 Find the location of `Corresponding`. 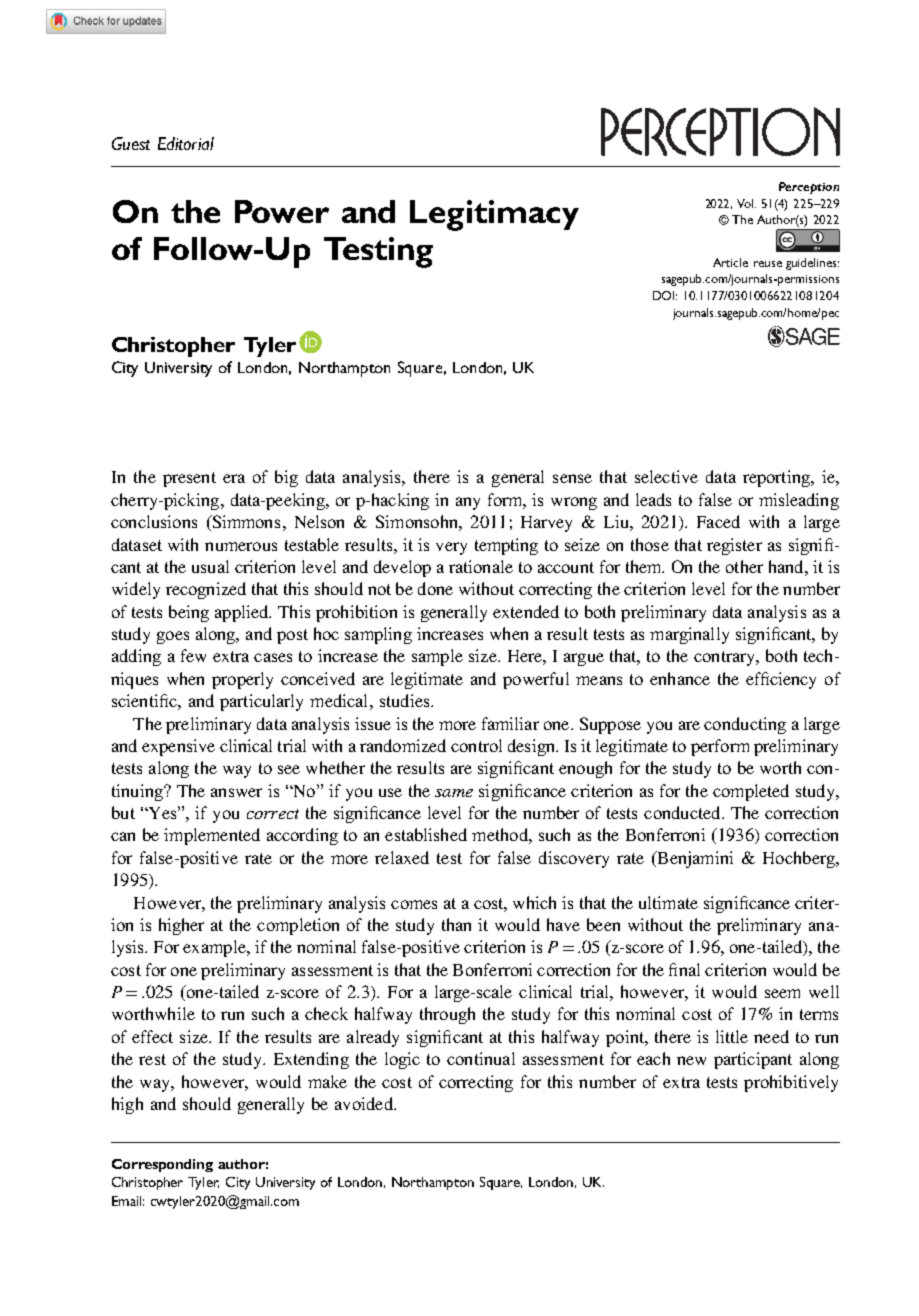

Corresponding is located at coordinates (162, 1165).
